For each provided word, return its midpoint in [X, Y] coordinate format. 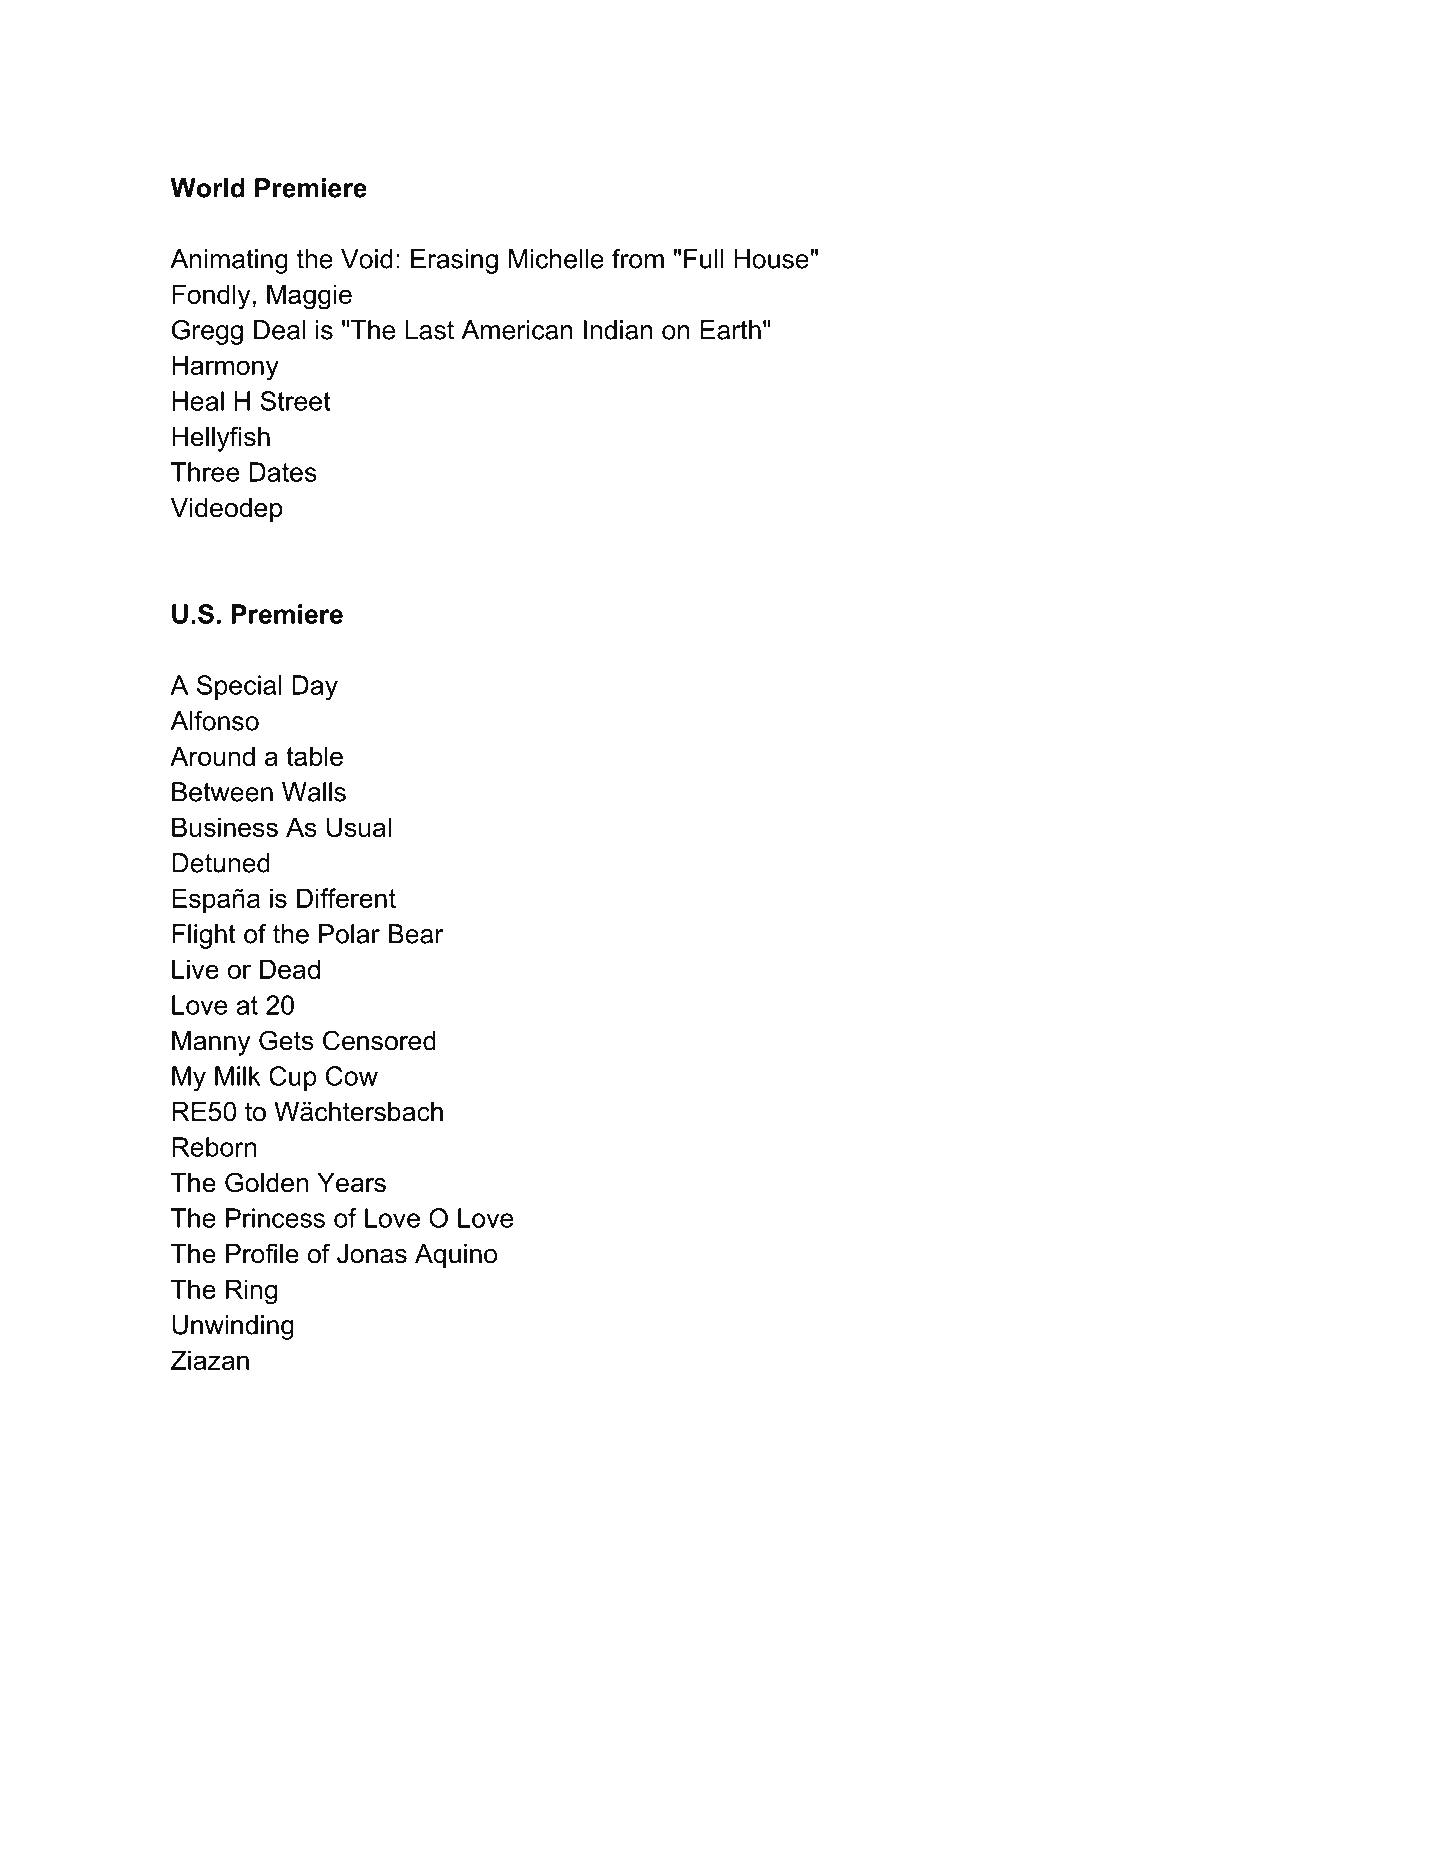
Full [704, 259]
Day [315, 687]
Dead [290, 969]
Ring [251, 1292]
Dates [283, 472]
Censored [379, 1040]
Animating [229, 261]
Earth [730, 330]
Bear [416, 934]
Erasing [454, 261]
